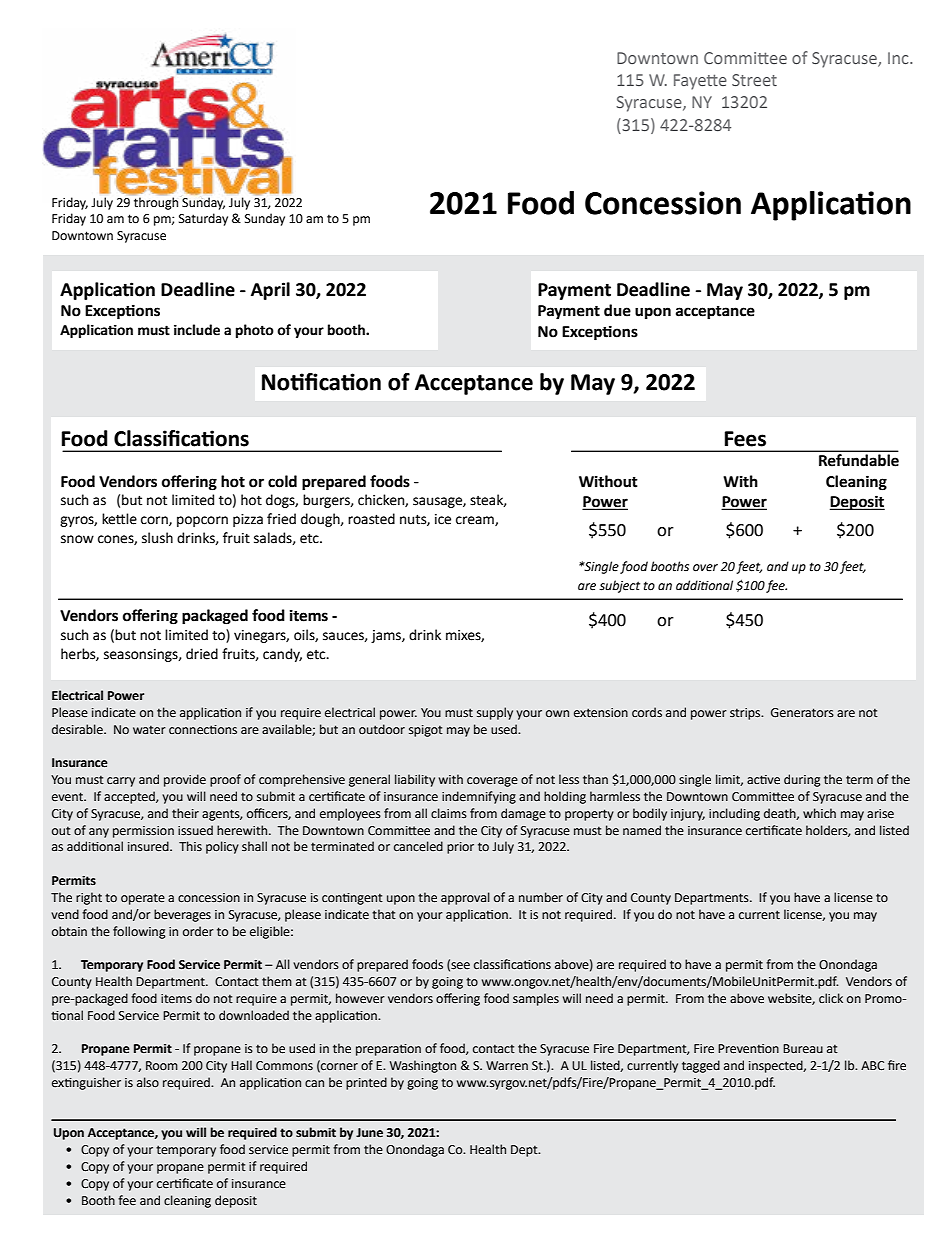 This image has width=952, height=1233. I want to click on Dept, so click(525, 1151).
